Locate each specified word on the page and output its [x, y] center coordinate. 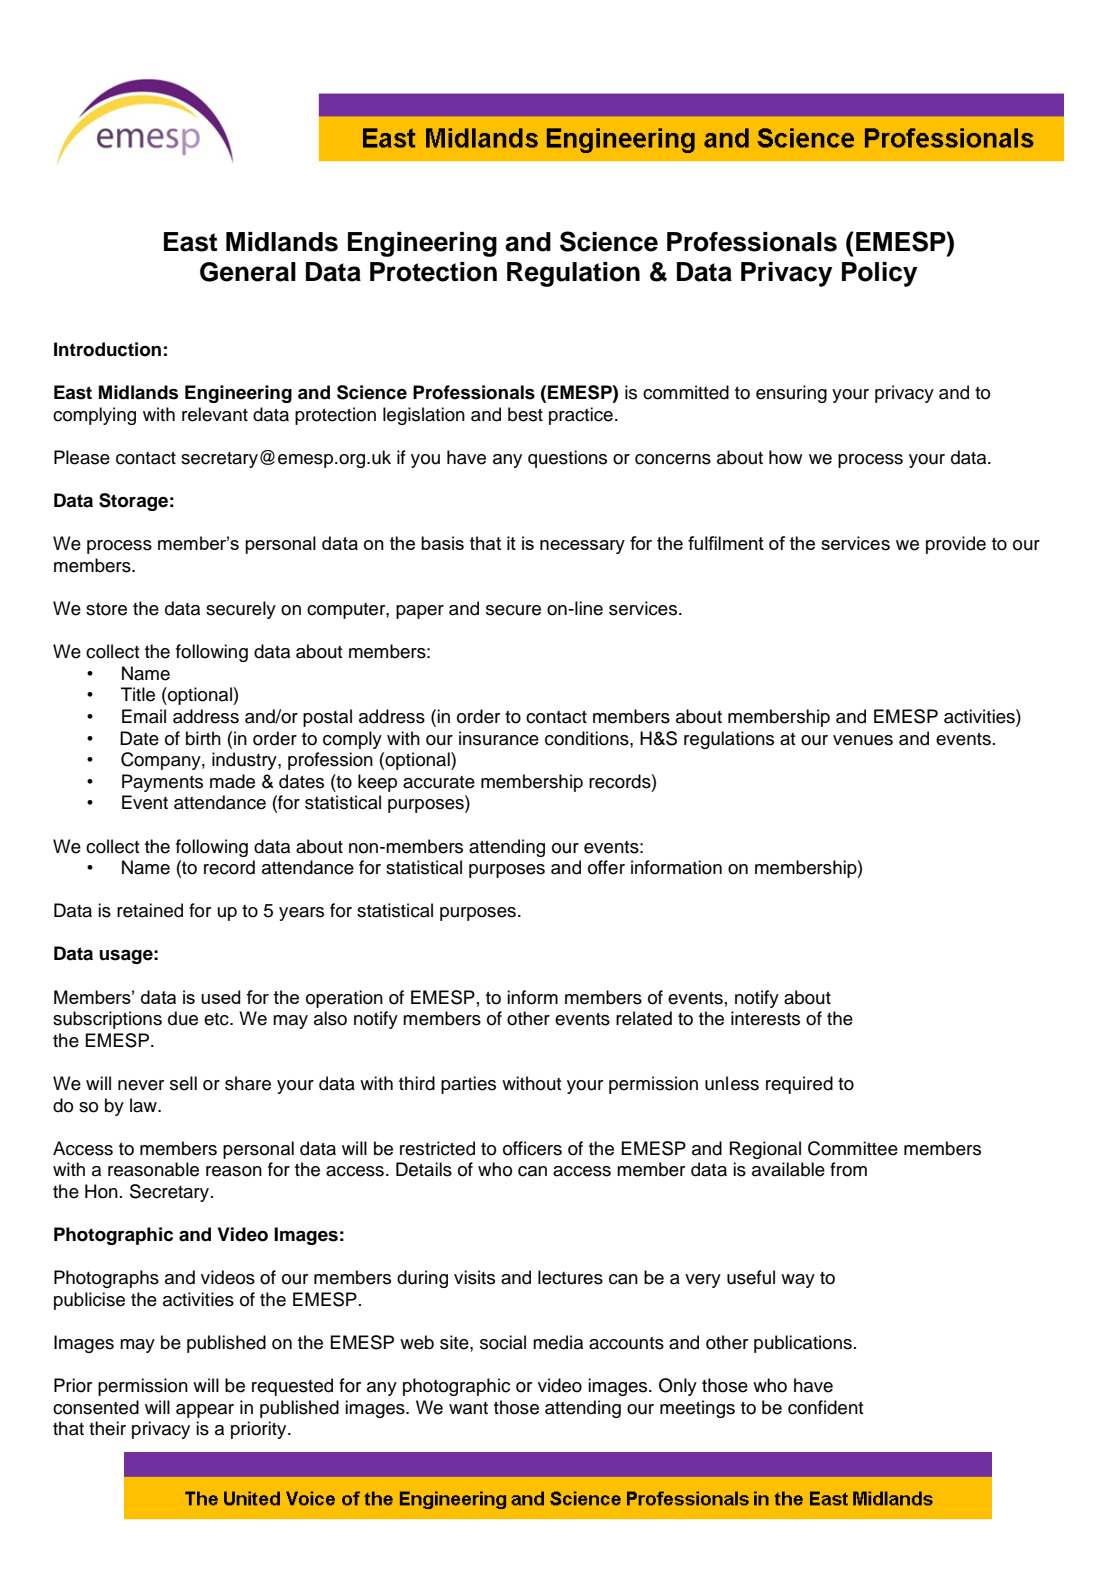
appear [205, 1411]
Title [138, 694]
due [183, 1018]
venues [863, 740]
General [248, 272]
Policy [879, 274]
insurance [499, 738]
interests [765, 1018]
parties [468, 1085]
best [525, 414]
